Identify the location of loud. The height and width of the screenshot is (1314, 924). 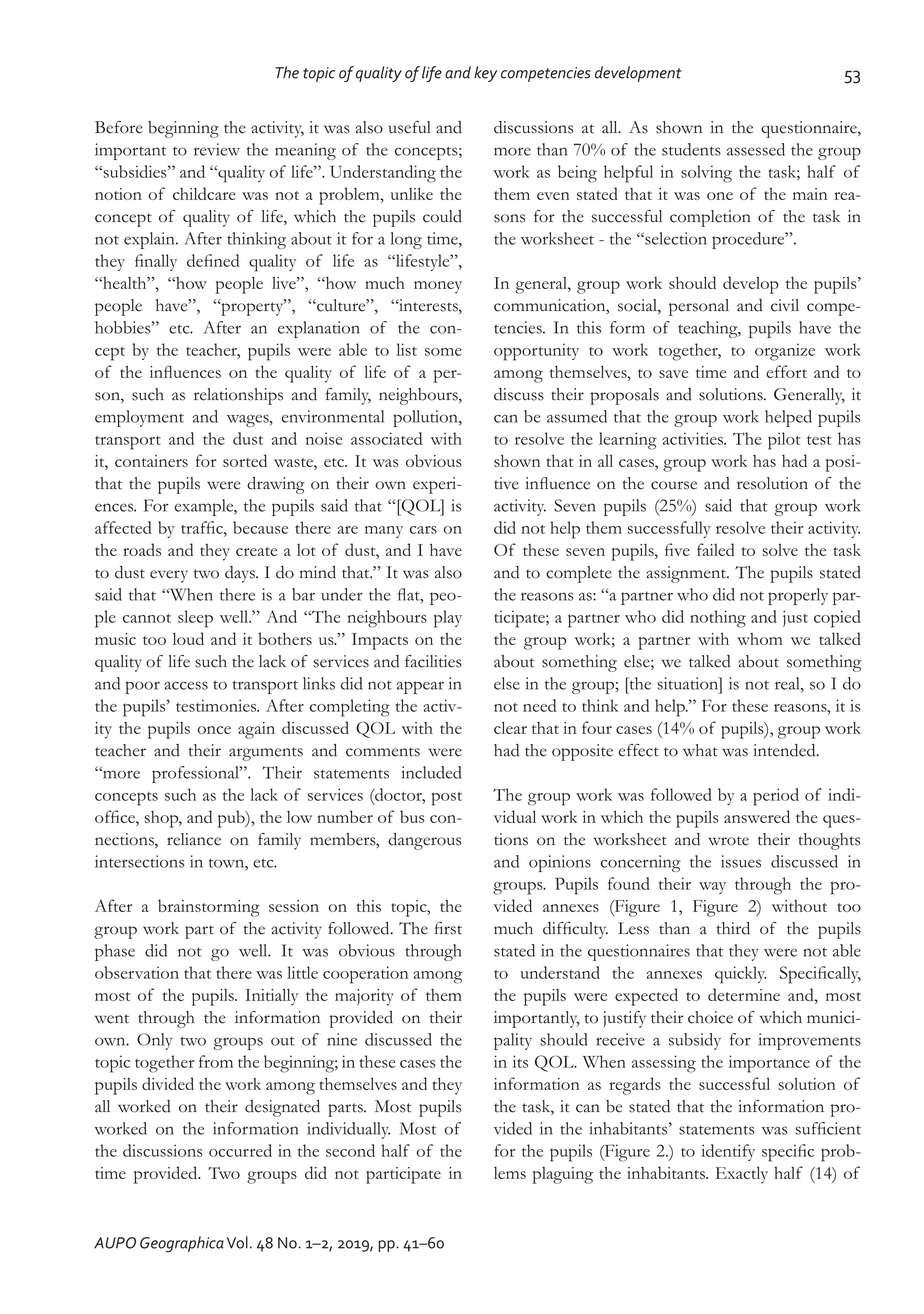
(188, 638).
